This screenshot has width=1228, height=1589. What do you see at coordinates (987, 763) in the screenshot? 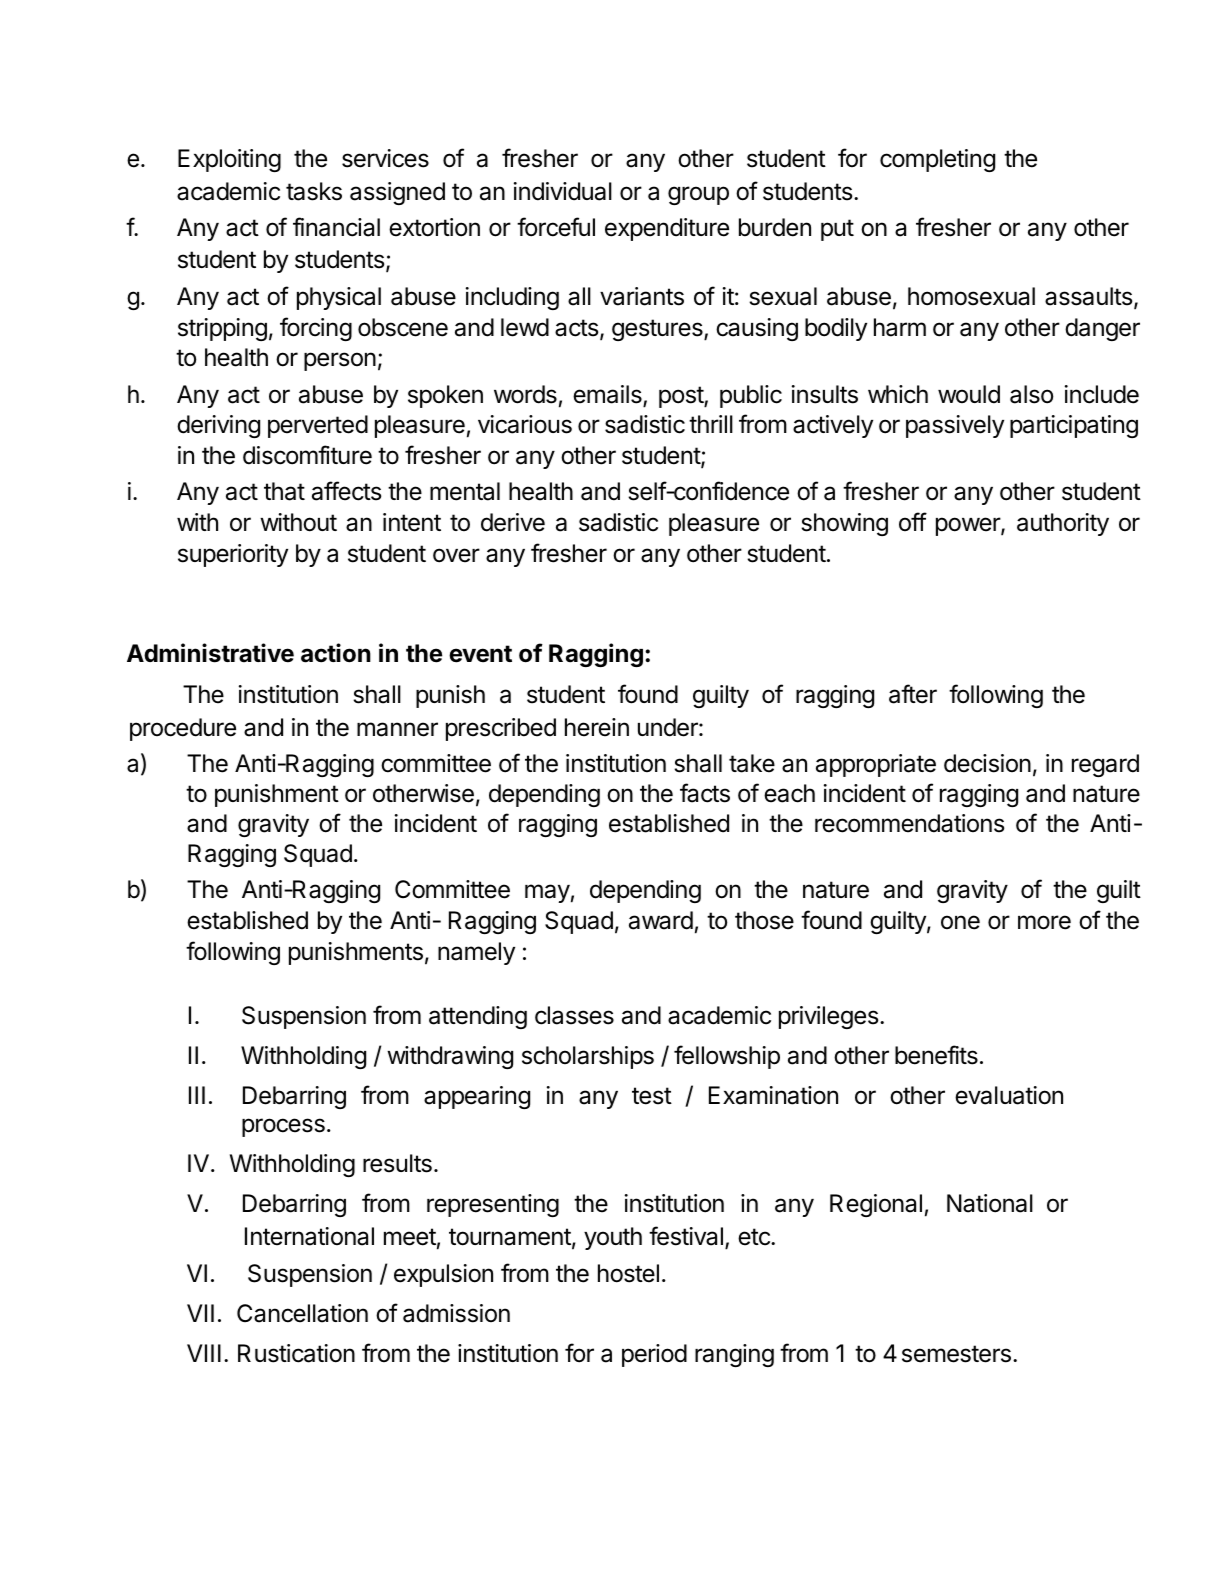
I see `decision` at bounding box center [987, 763].
